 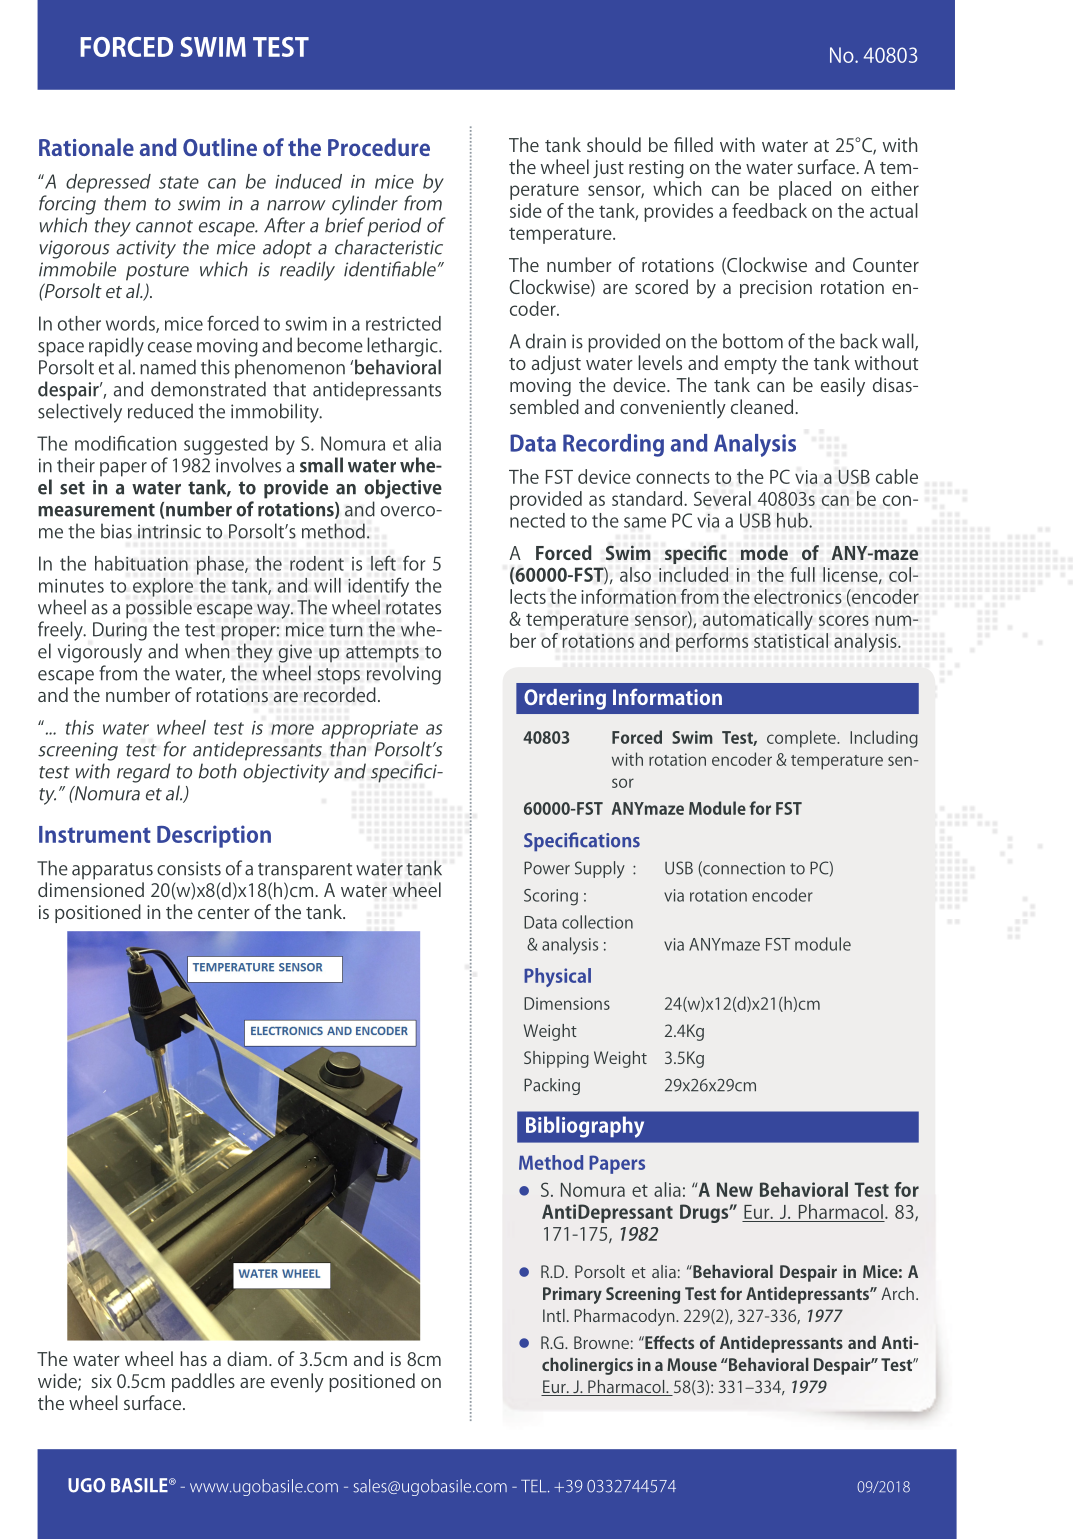 What do you see at coordinates (805, 190) in the screenshot?
I see `placed` at bounding box center [805, 190].
